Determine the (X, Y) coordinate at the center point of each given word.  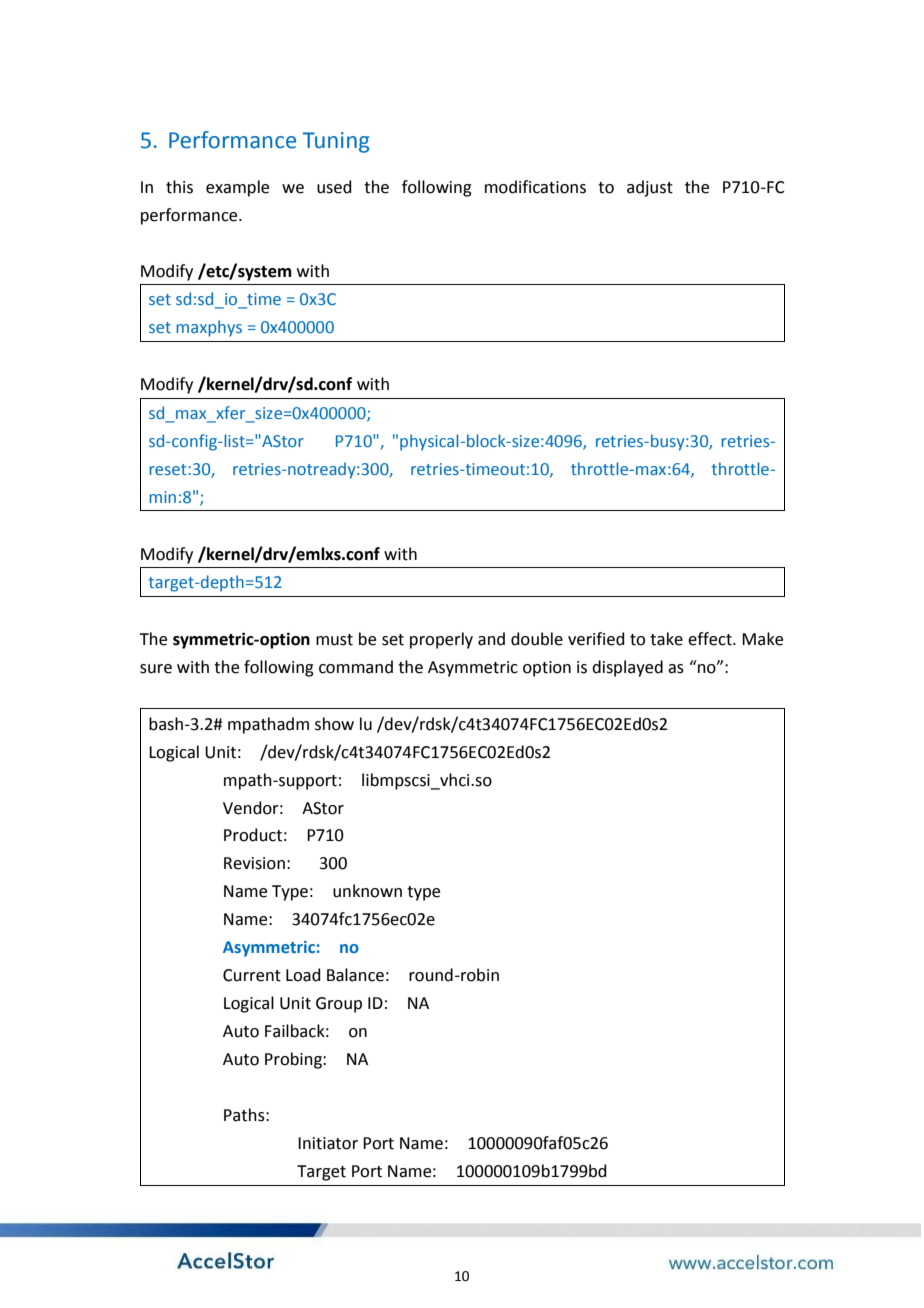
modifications (535, 187)
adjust (650, 188)
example (237, 188)
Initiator (328, 1143)
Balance (355, 975)
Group (339, 1005)
